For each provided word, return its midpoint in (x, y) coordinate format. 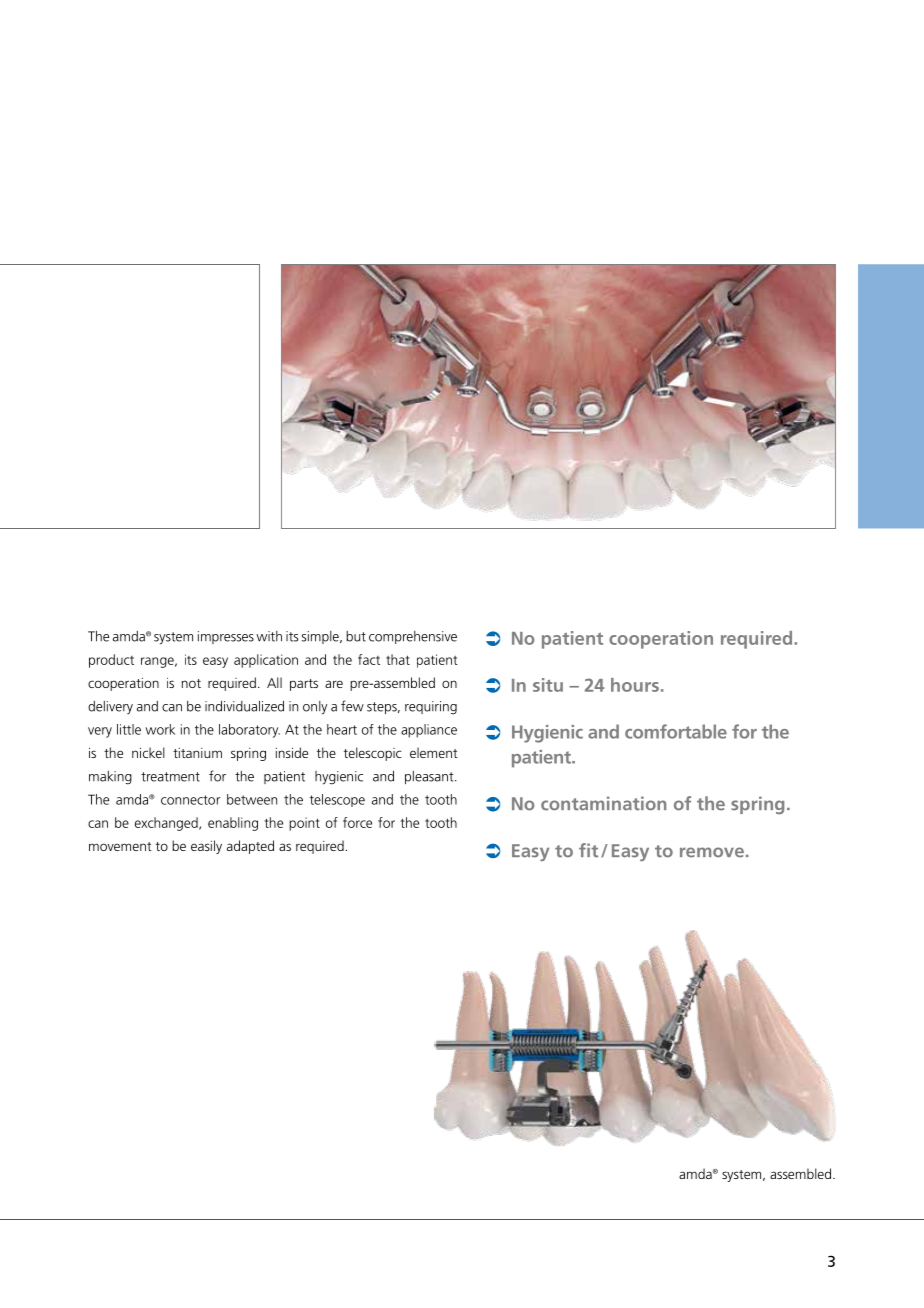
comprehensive (413, 637)
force (357, 822)
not (191, 683)
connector (190, 800)
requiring (431, 708)
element (434, 752)
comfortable (676, 731)
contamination (603, 803)
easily (206, 847)
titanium (197, 753)
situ (548, 685)
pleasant (430, 777)
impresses (226, 637)
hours (635, 685)
